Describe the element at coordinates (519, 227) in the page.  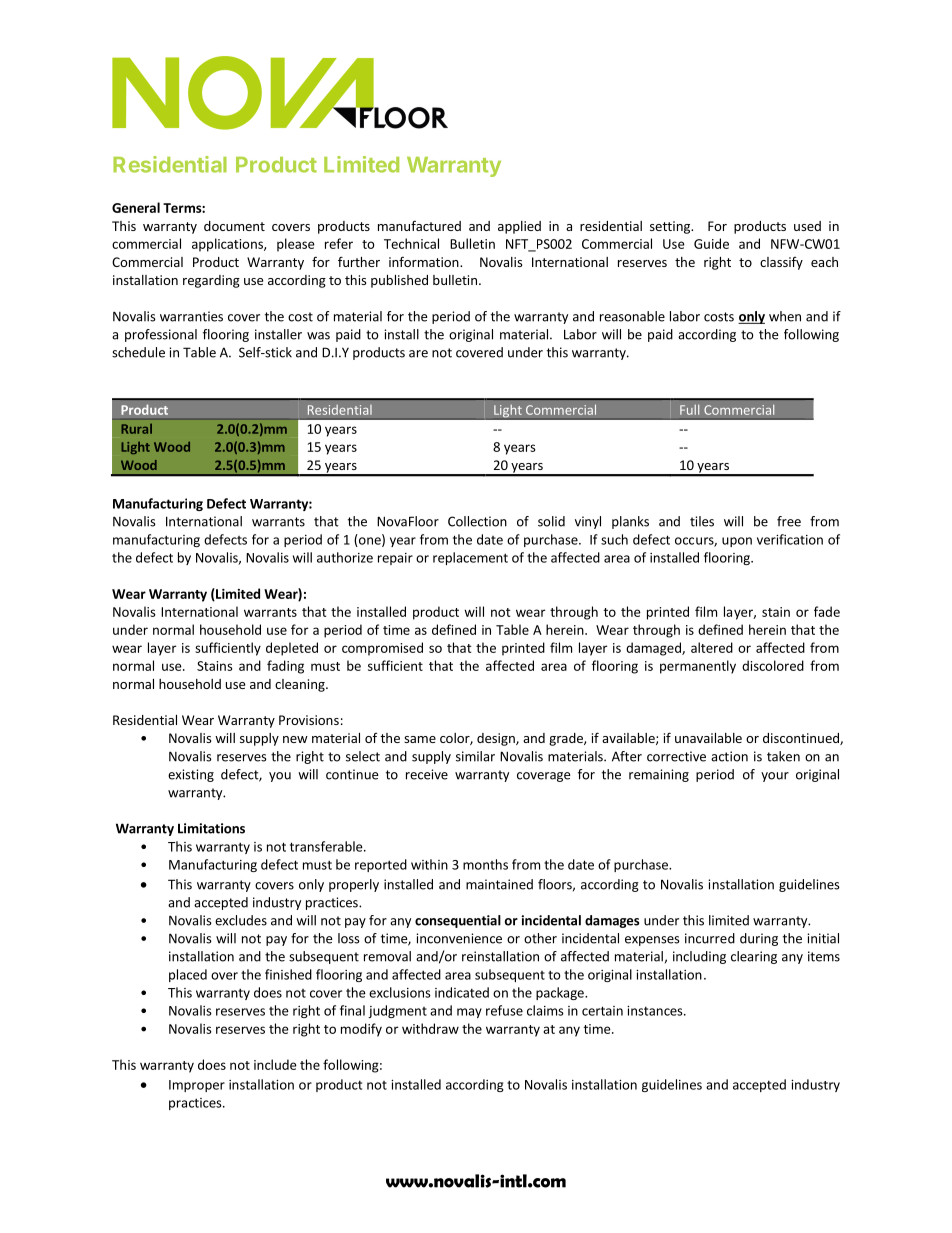
I see `applied` at that location.
